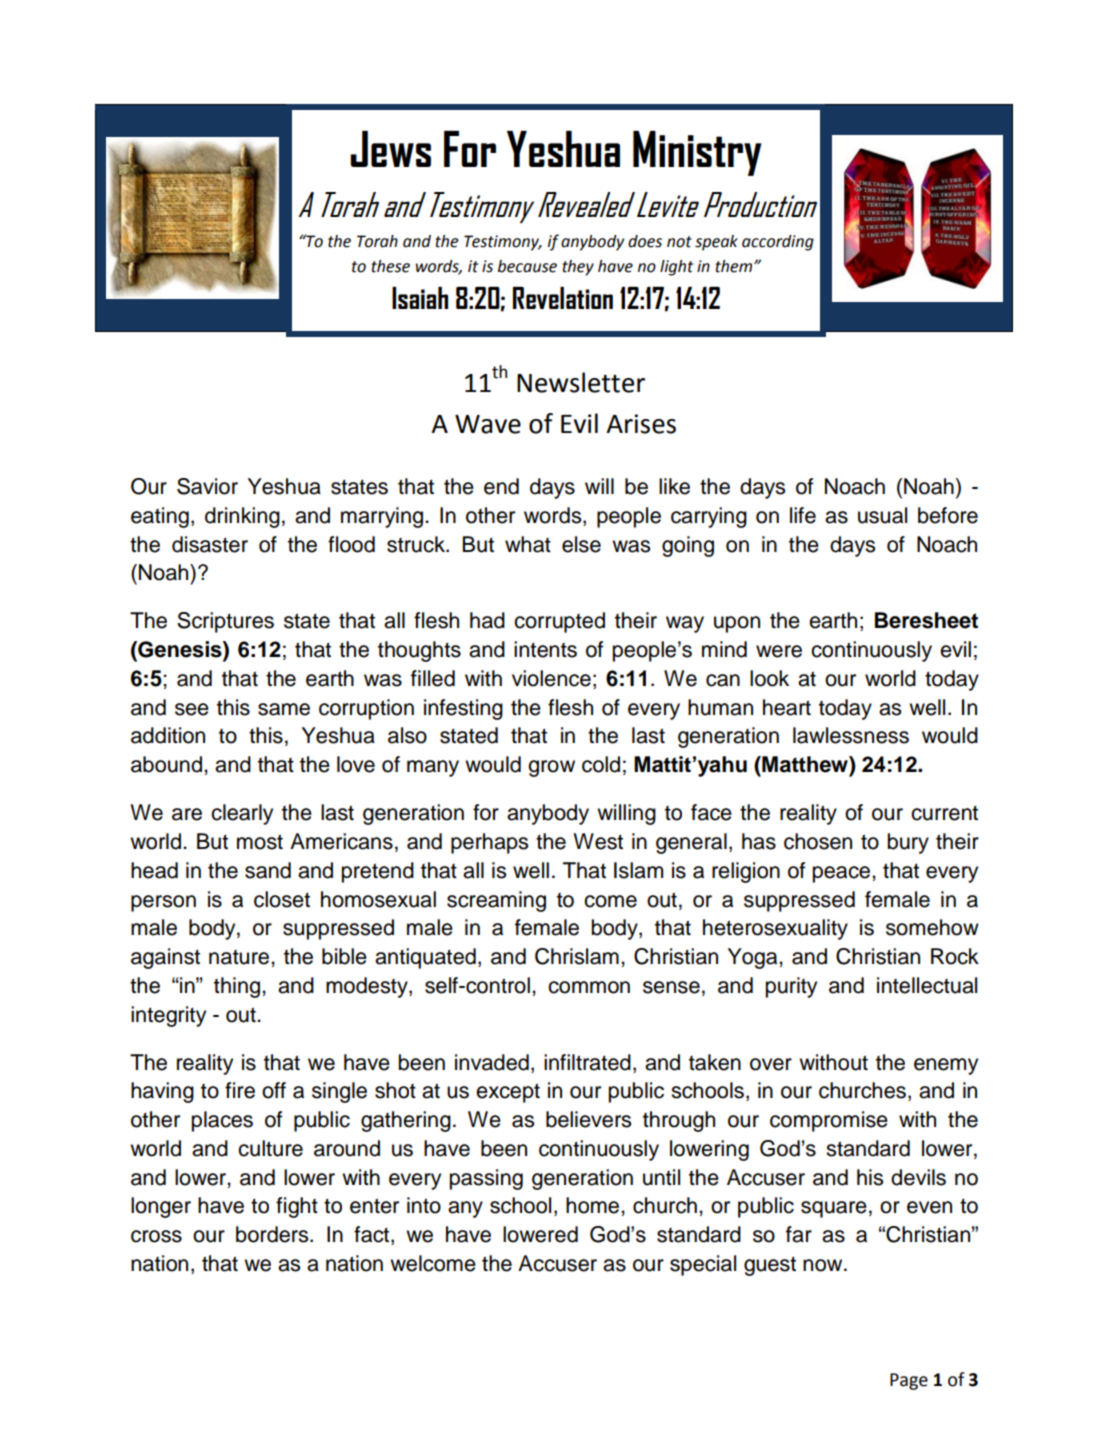  I want to click on fire, so click(240, 1090).
